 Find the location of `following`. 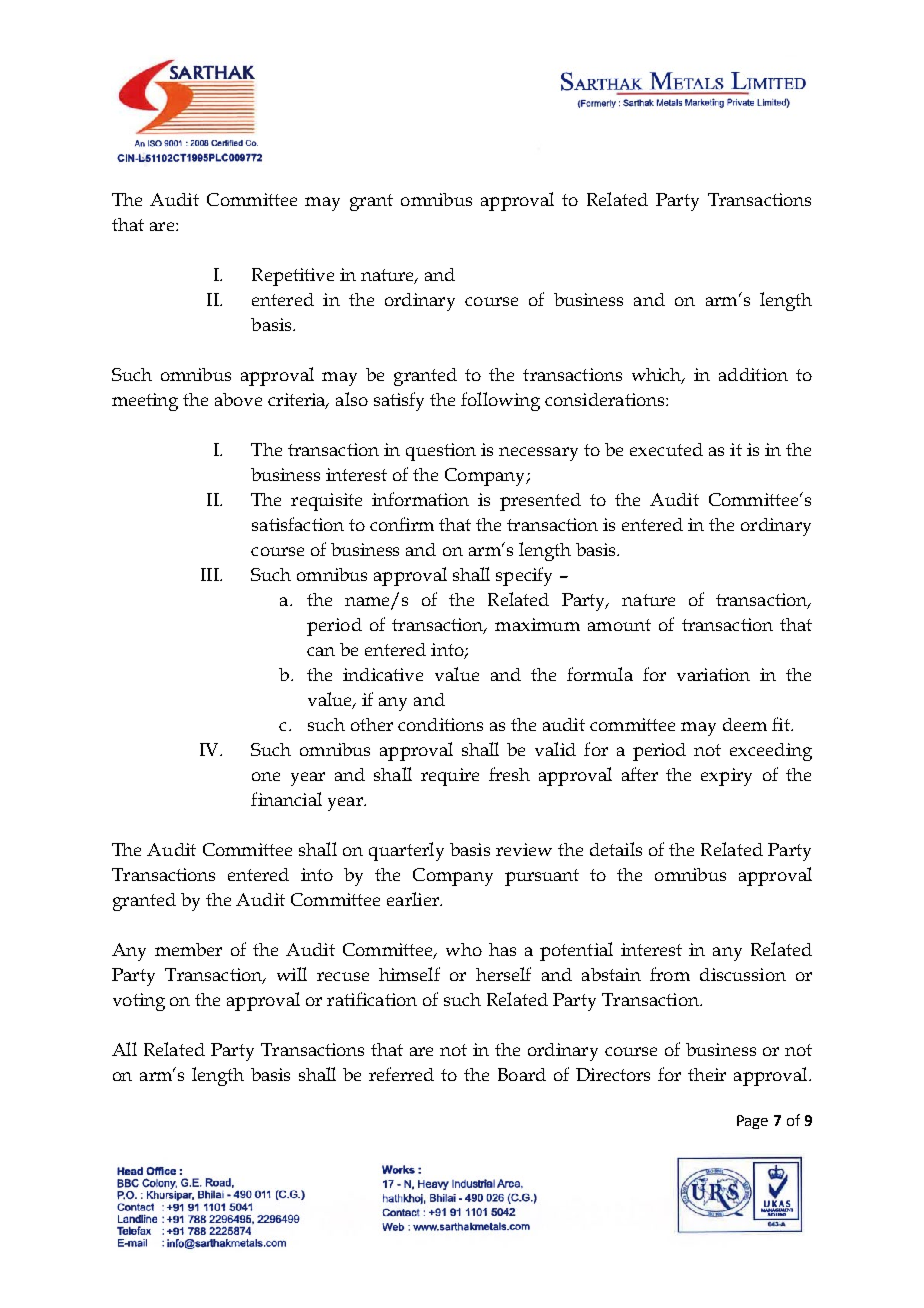

following is located at coordinates (500, 401).
